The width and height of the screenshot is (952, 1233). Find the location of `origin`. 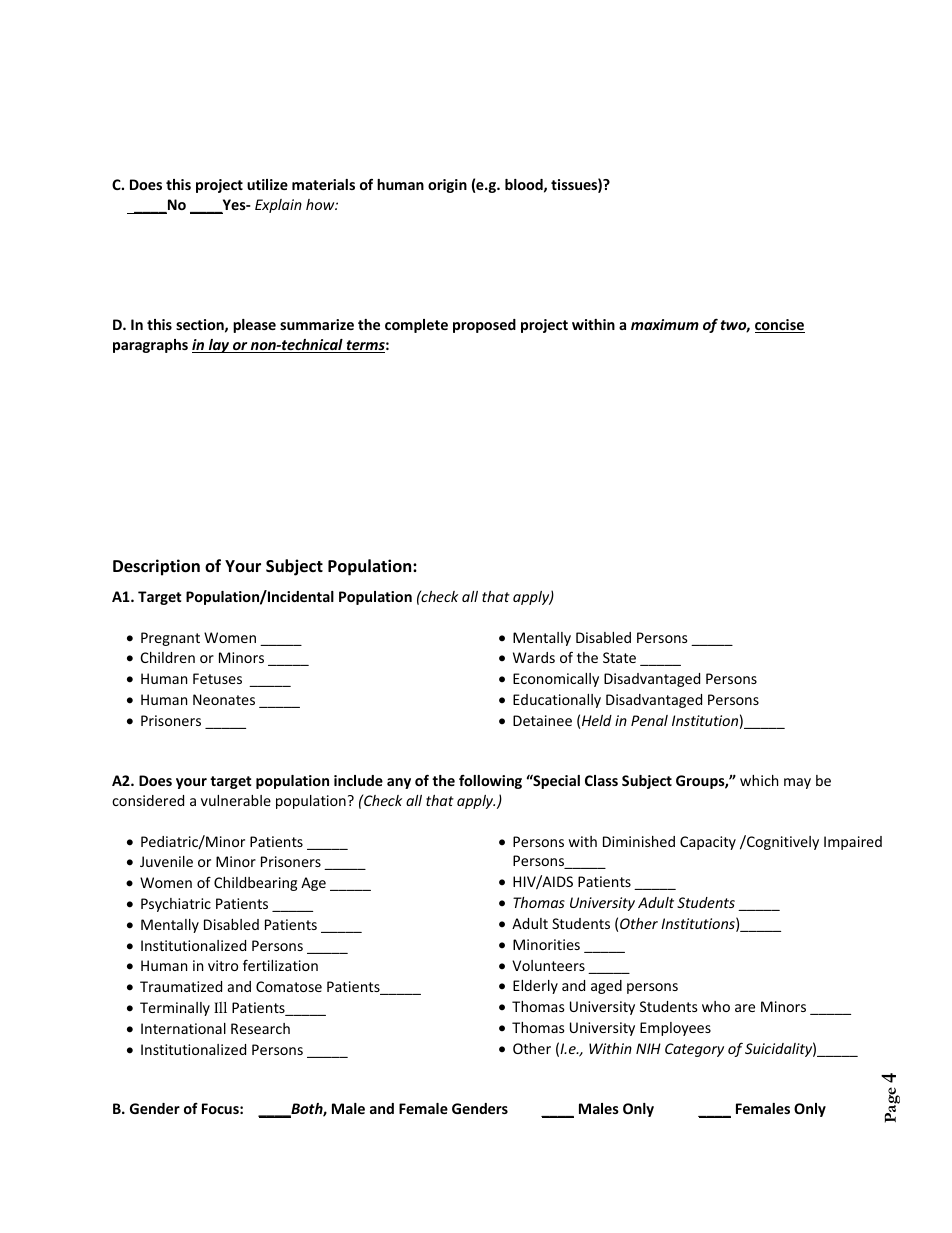

origin is located at coordinates (447, 186).
